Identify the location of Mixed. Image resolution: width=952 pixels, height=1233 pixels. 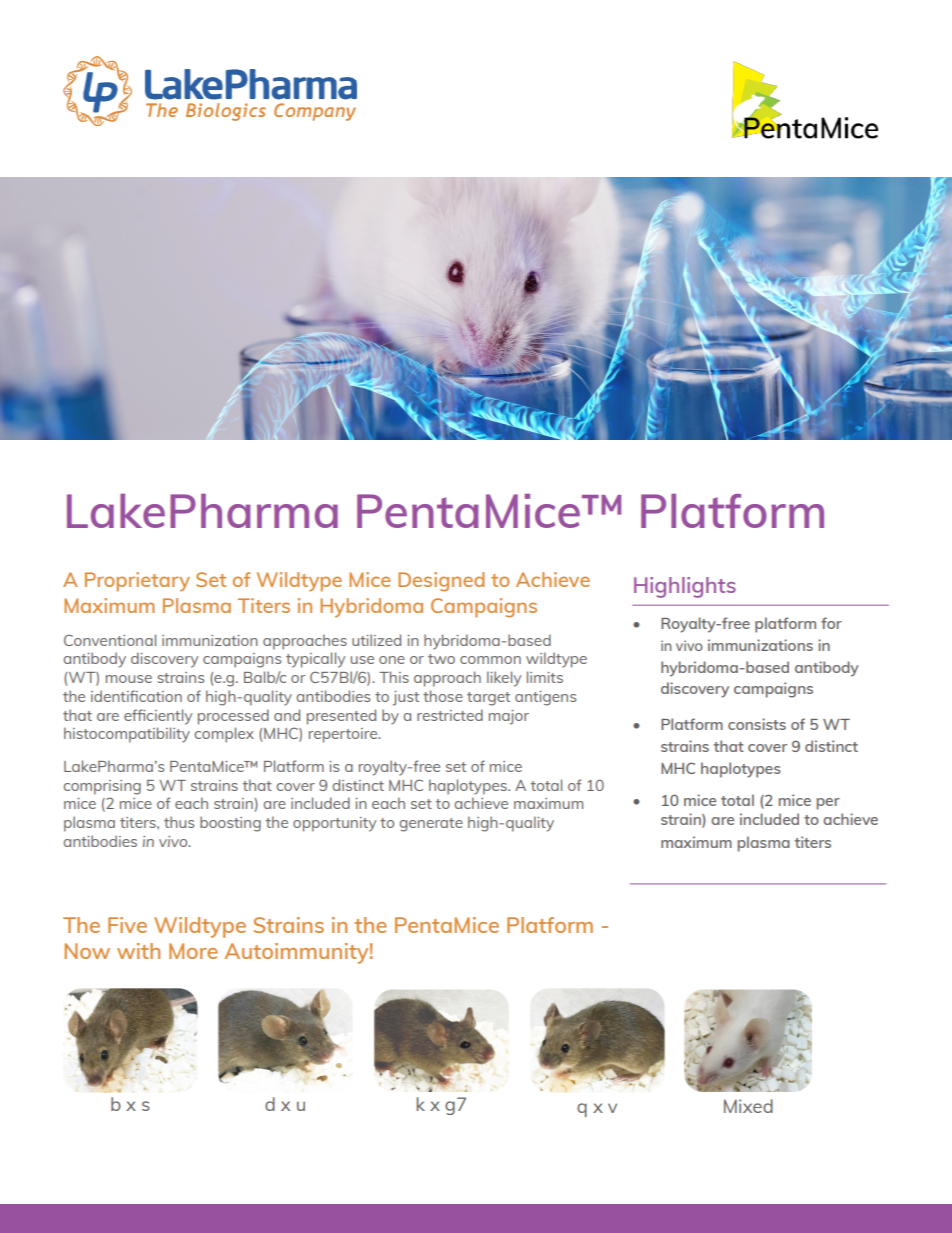
(748, 1106).
